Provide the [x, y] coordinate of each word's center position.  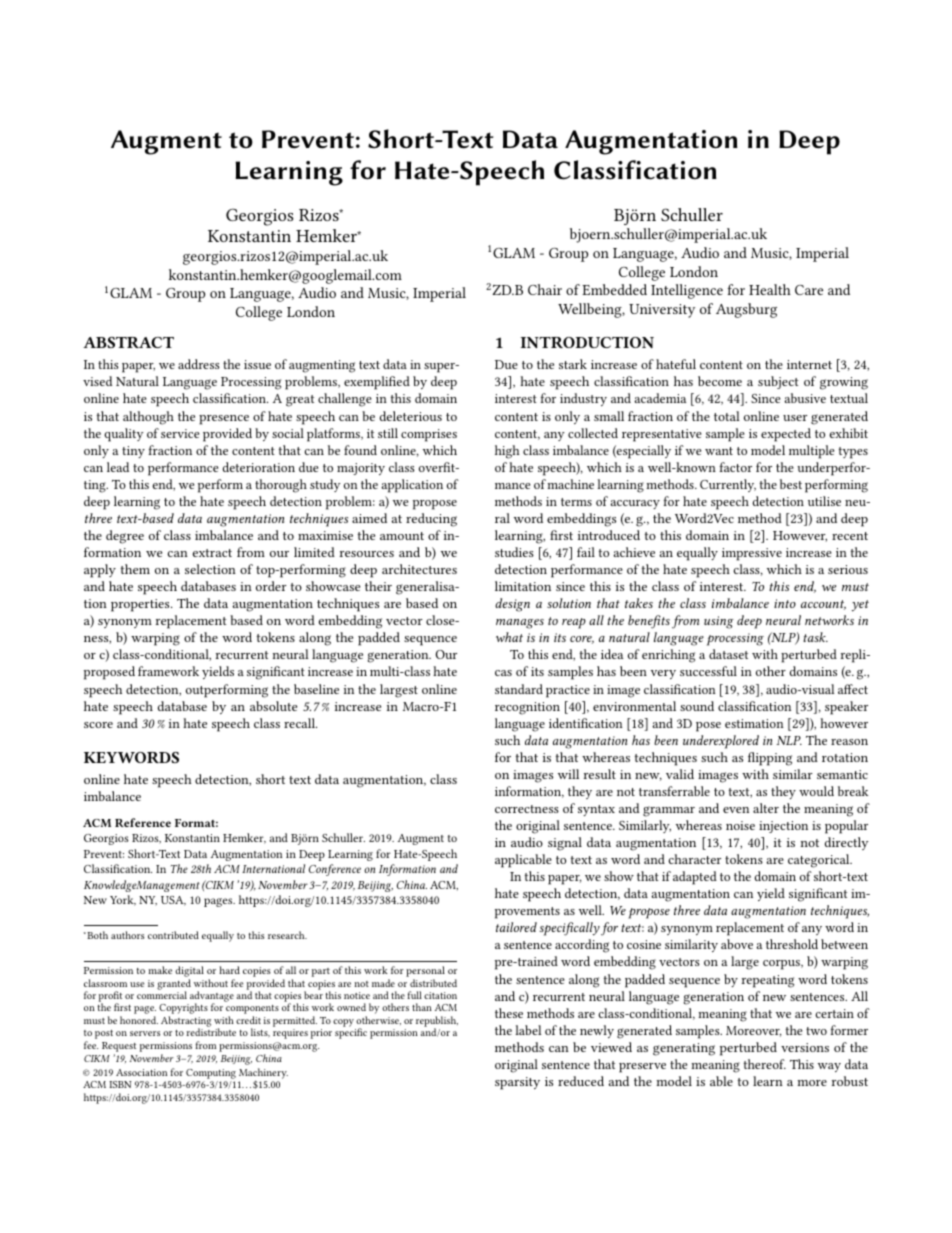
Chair [545, 289]
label [528, 1030]
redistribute [211, 1032]
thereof [765, 1064]
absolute [273, 706]
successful [708, 671]
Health [770, 289]
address [199, 364]
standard [519, 689]
